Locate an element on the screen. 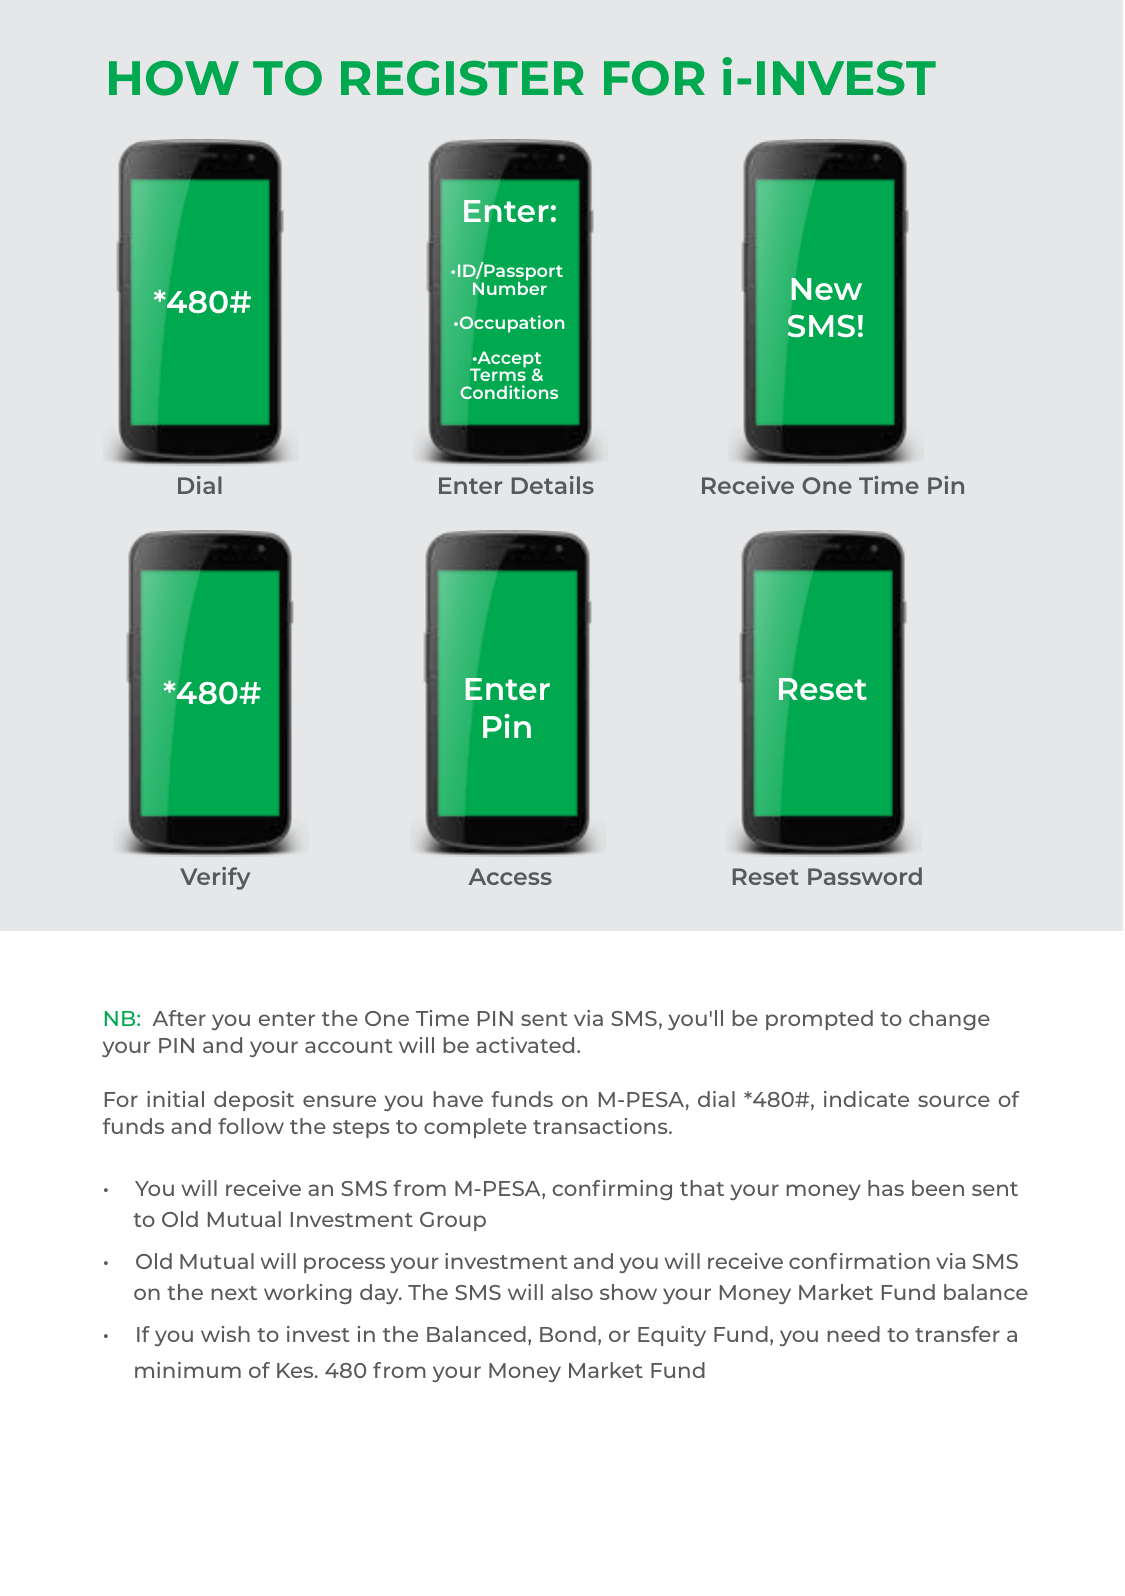 Image resolution: width=1125 pixels, height=1596 pixels. Verify is located at coordinates (215, 878).
